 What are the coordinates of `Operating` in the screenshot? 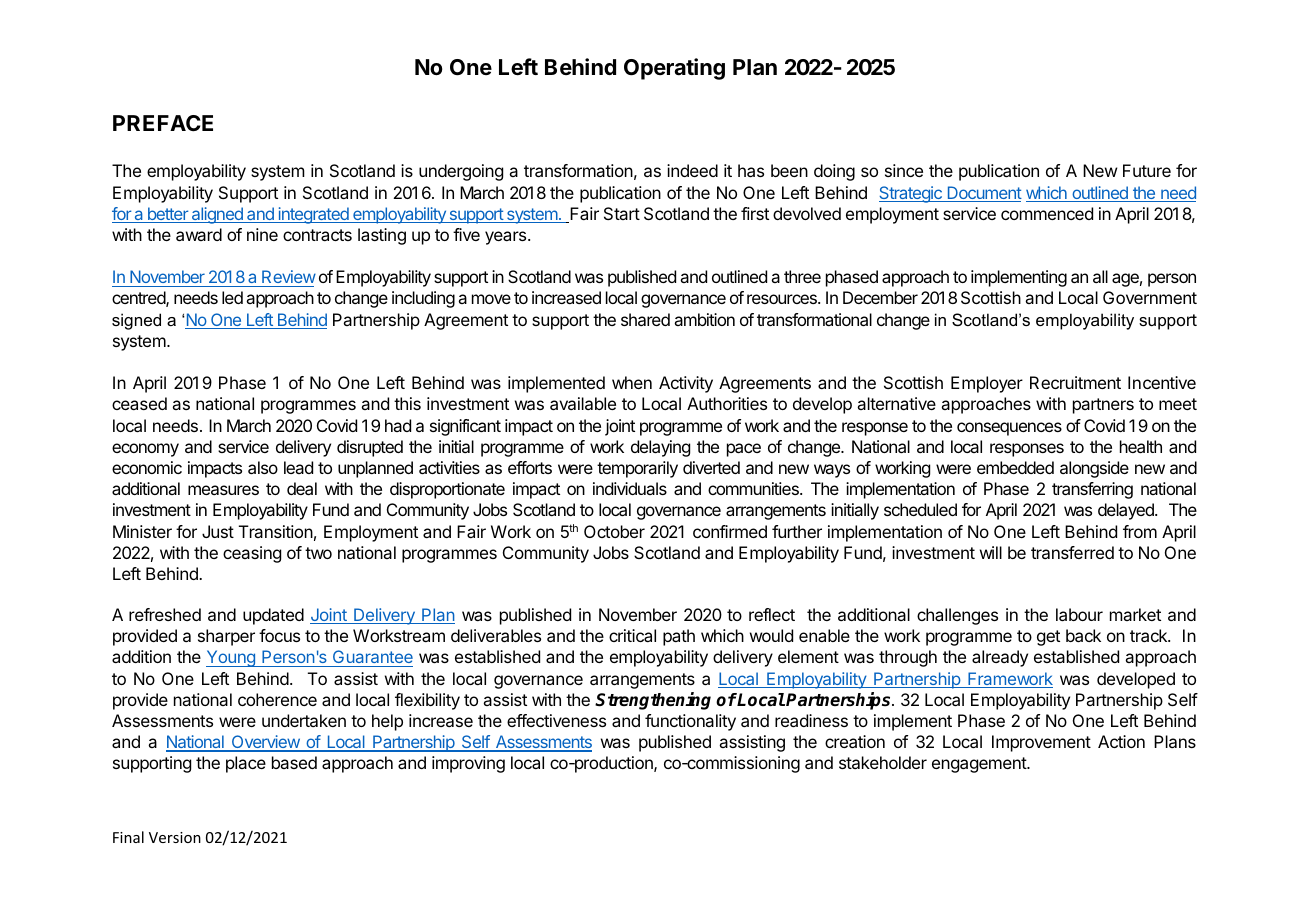 It's located at (674, 69).
